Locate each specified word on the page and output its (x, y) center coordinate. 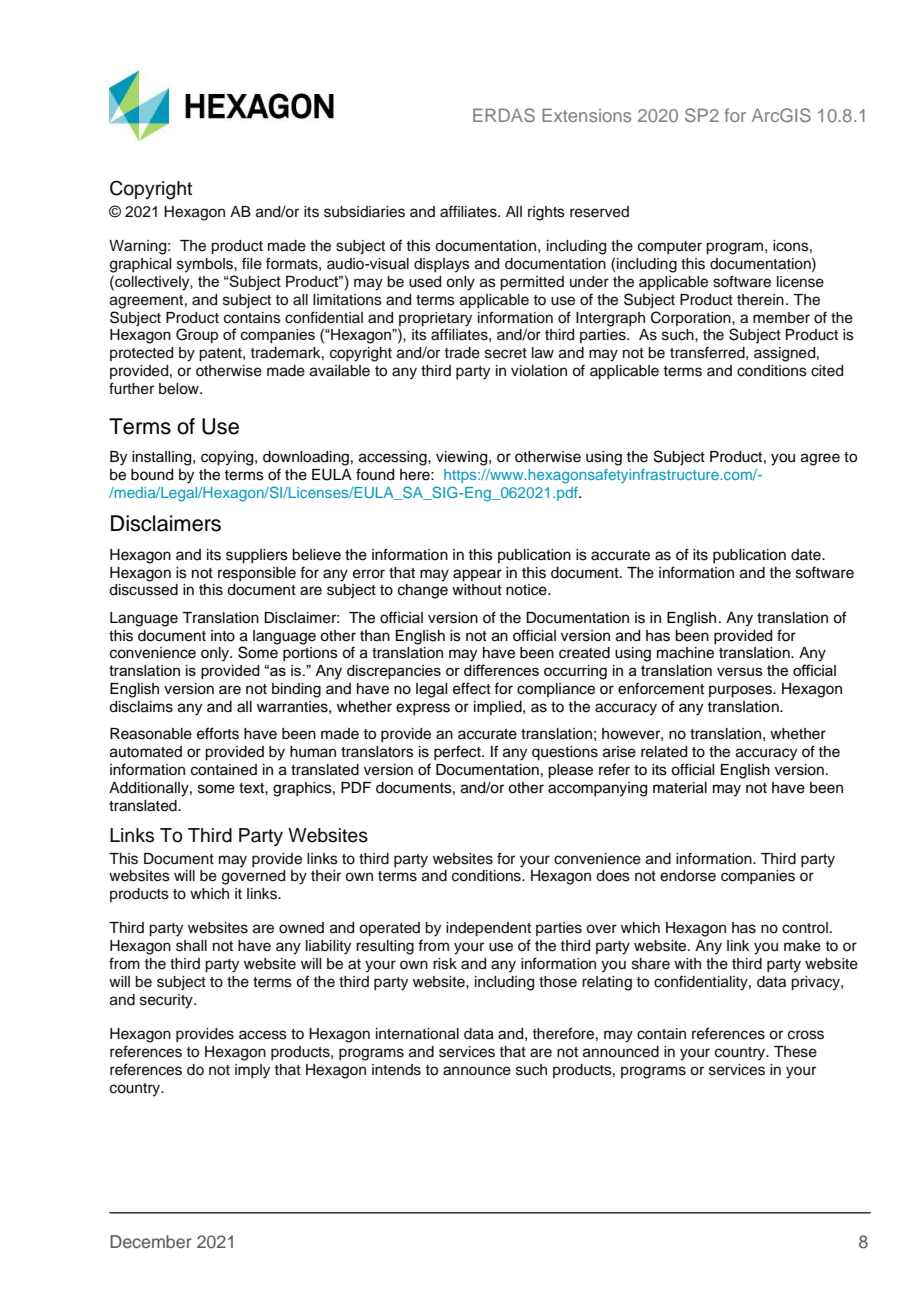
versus (740, 671)
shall (191, 946)
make (802, 946)
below (180, 389)
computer (670, 247)
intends (396, 1070)
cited (827, 371)
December (151, 1241)
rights (546, 213)
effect (472, 688)
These (795, 1052)
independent (488, 929)
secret (506, 353)
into (223, 636)
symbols (206, 265)
